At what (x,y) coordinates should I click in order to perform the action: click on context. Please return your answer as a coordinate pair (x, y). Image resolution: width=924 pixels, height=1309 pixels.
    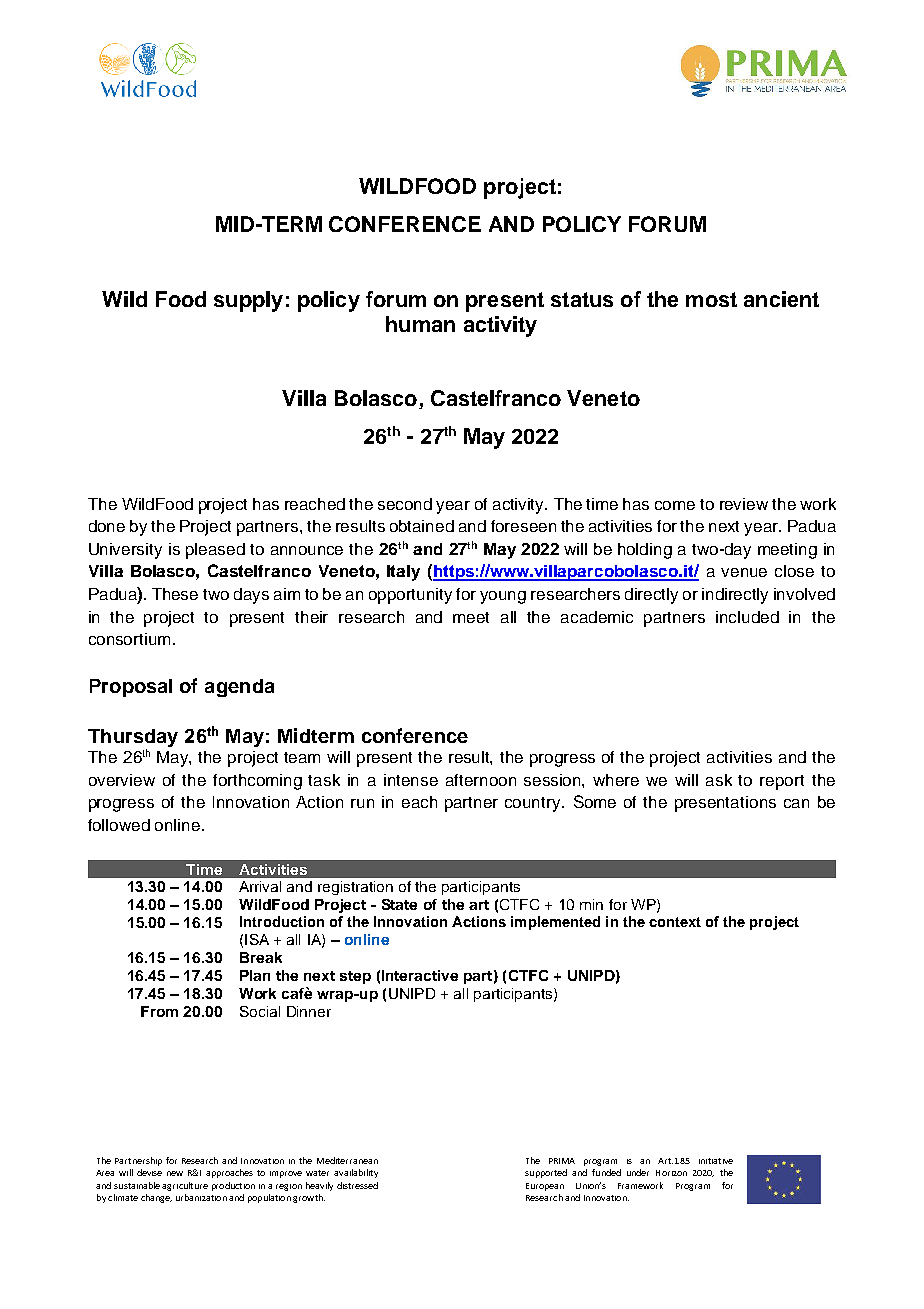
    Looking at the image, I should click on (675, 922).
